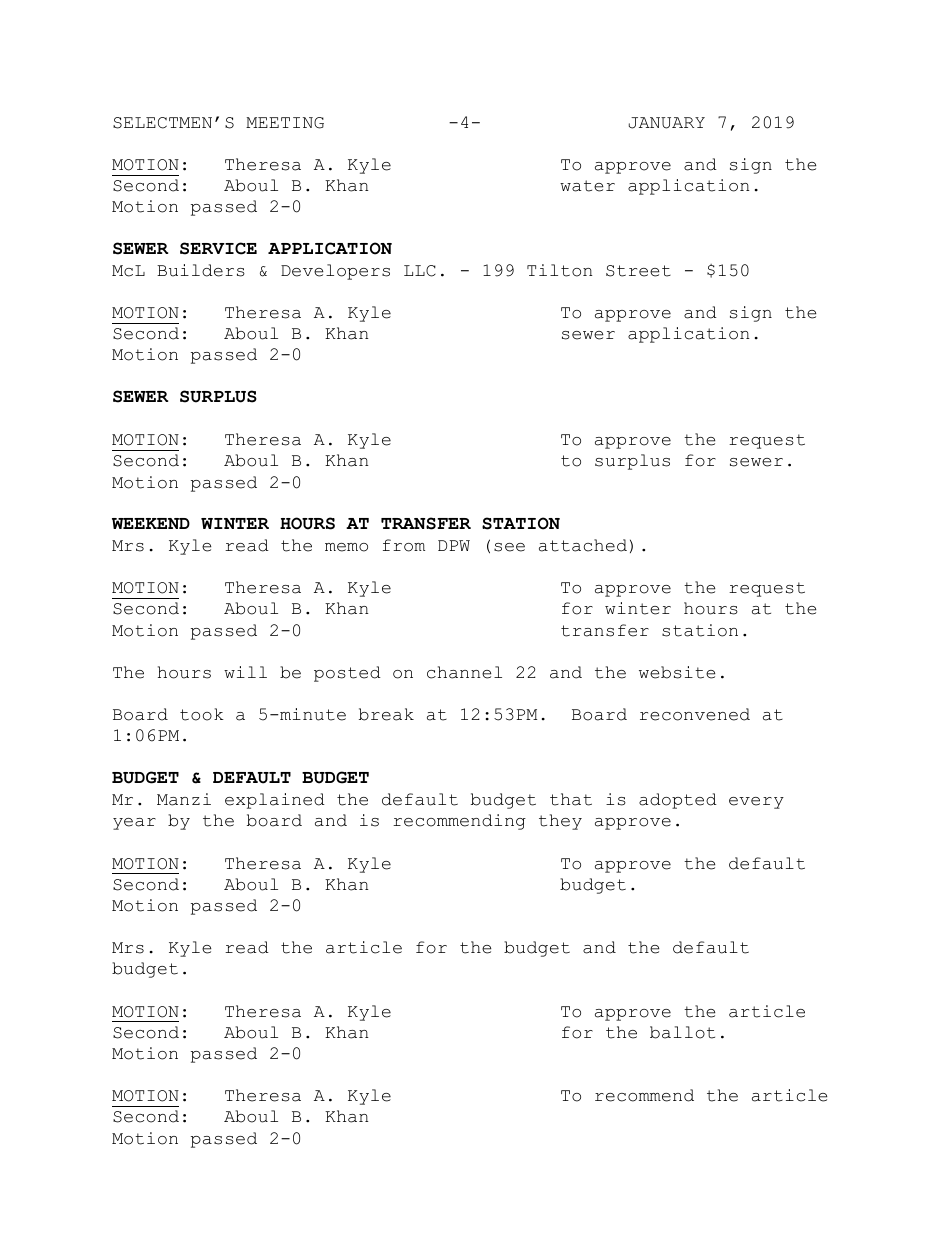 The height and width of the screenshot is (1233, 952). I want to click on explained, so click(275, 801).
